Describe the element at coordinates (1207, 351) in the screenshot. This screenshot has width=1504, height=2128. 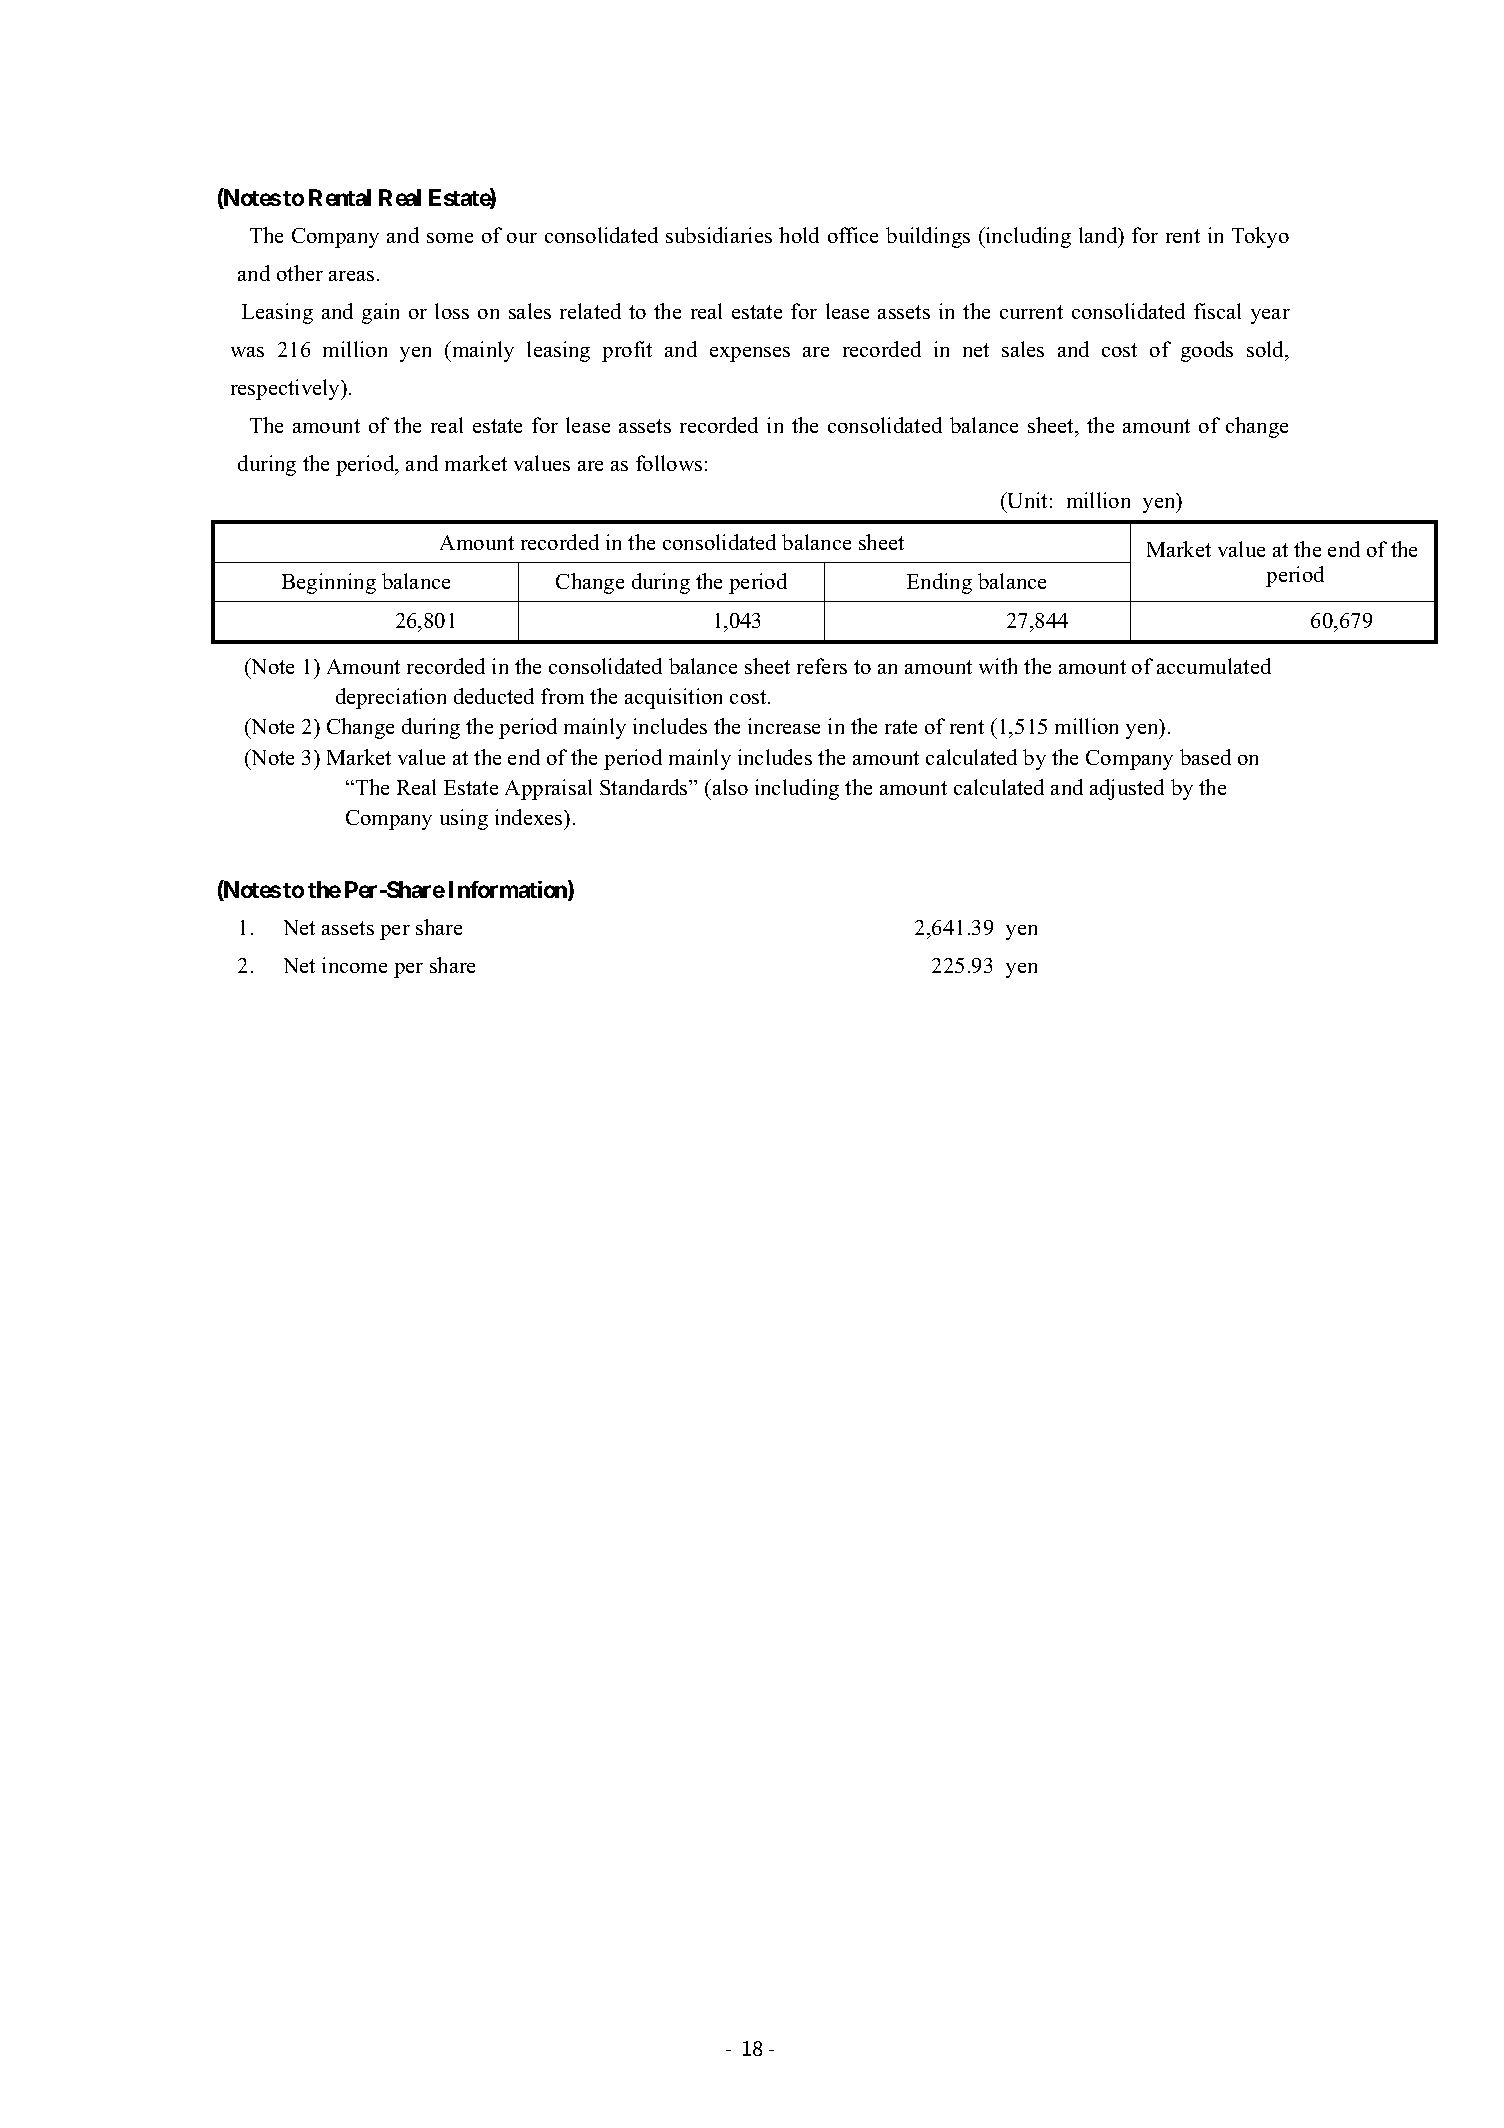
I see `goods` at that location.
